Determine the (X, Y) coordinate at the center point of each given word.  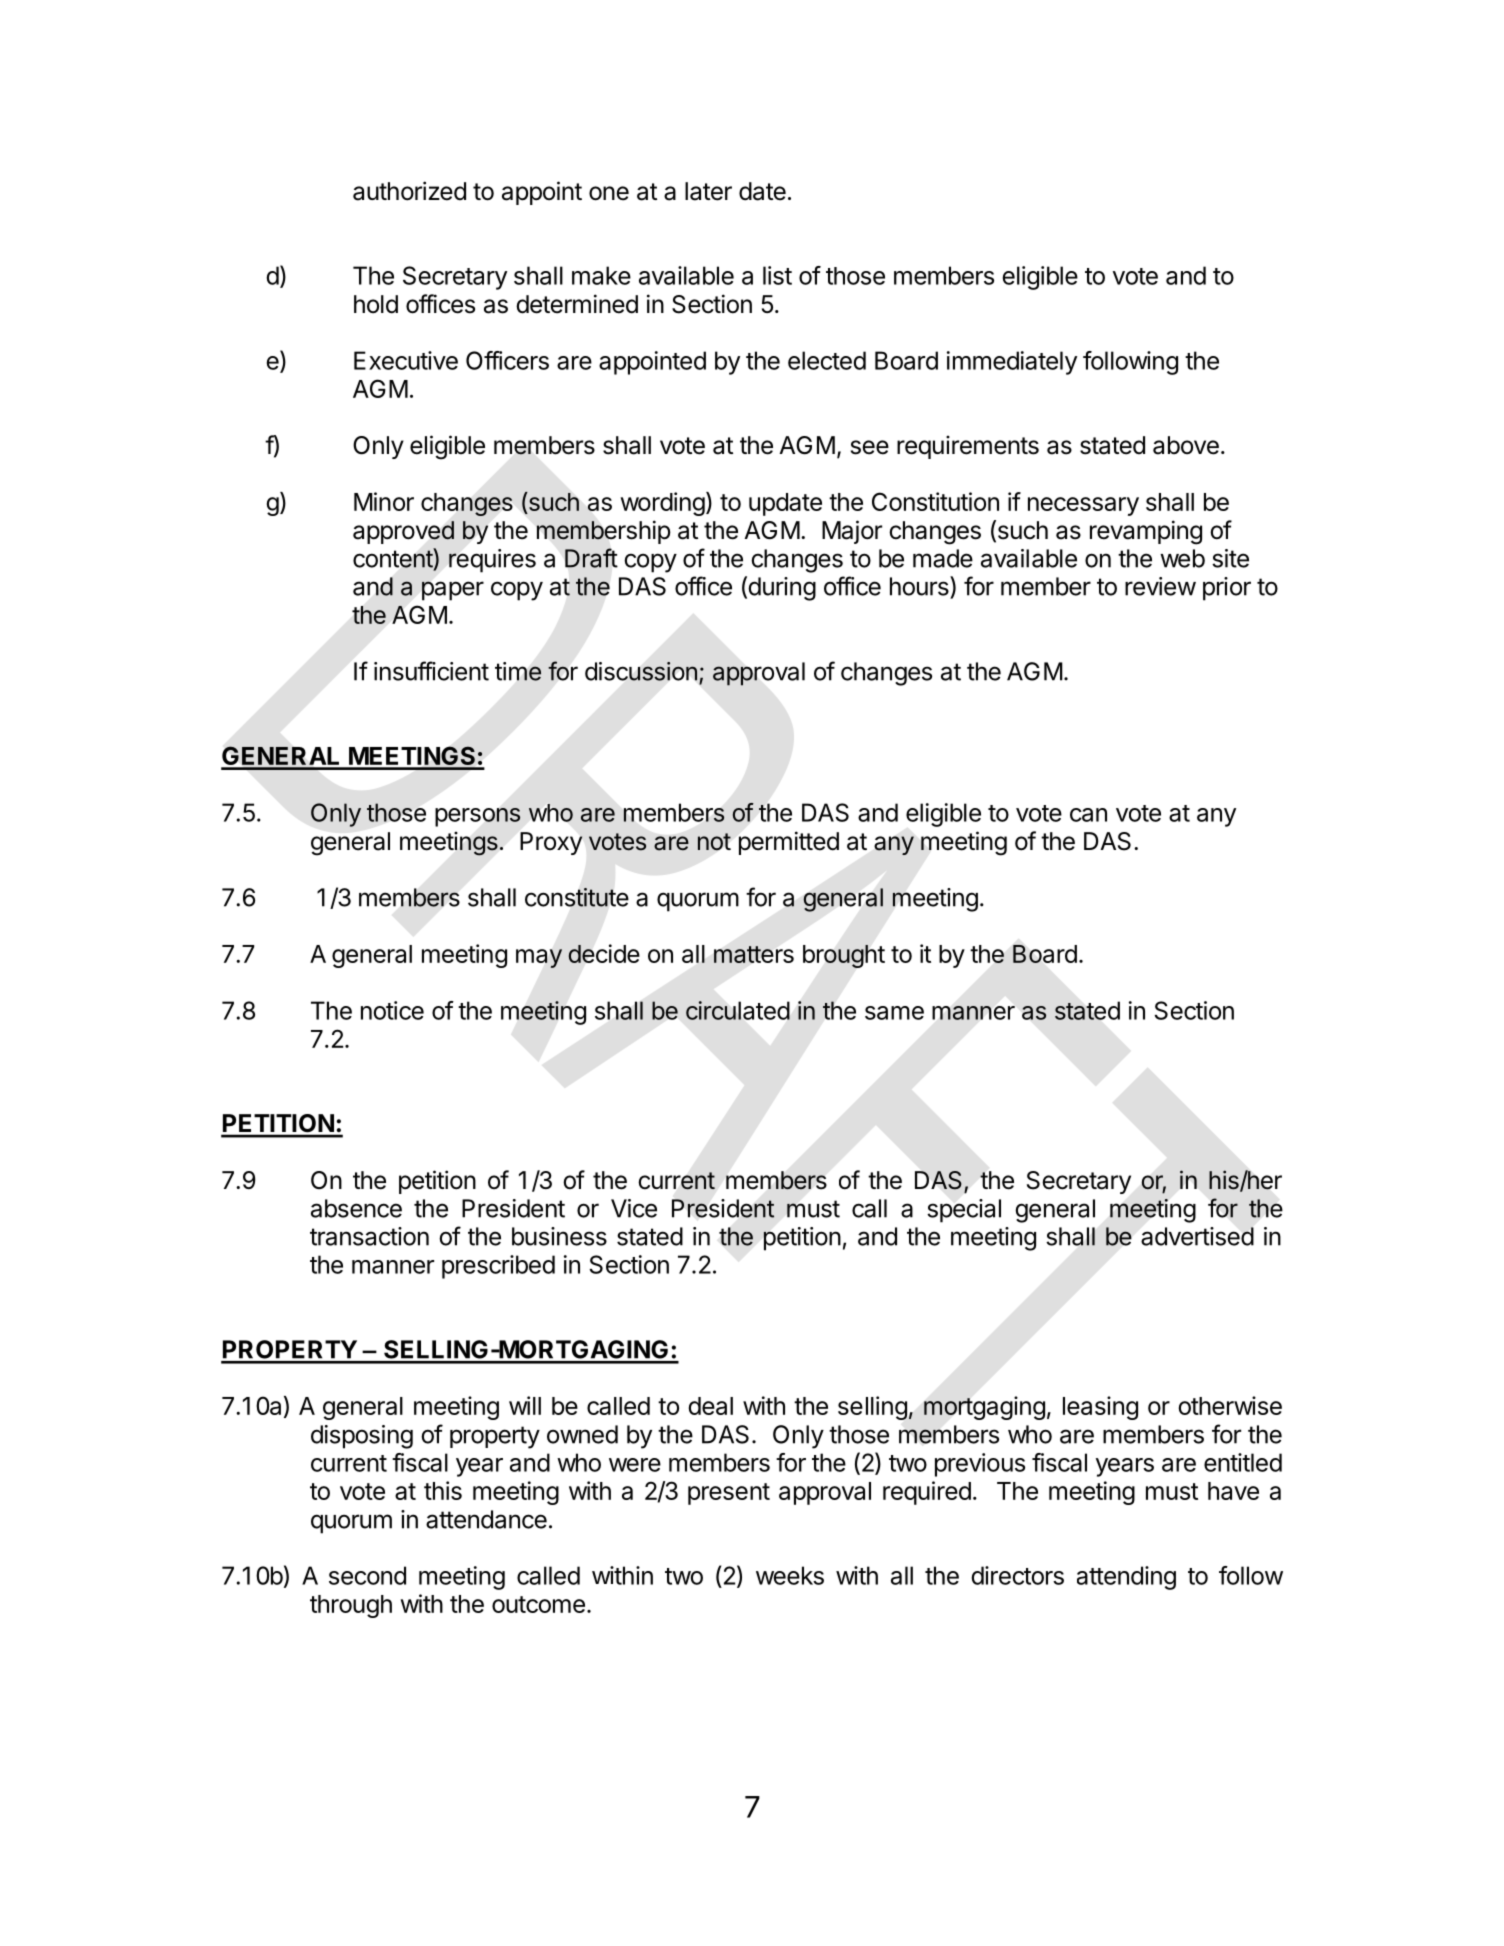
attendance (486, 1519)
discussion (641, 671)
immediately (1012, 363)
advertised (1197, 1236)
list (777, 275)
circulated (738, 1010)
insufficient (431, 671)
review (1160, 586)
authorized (409, 191)
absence (356, 1208)
